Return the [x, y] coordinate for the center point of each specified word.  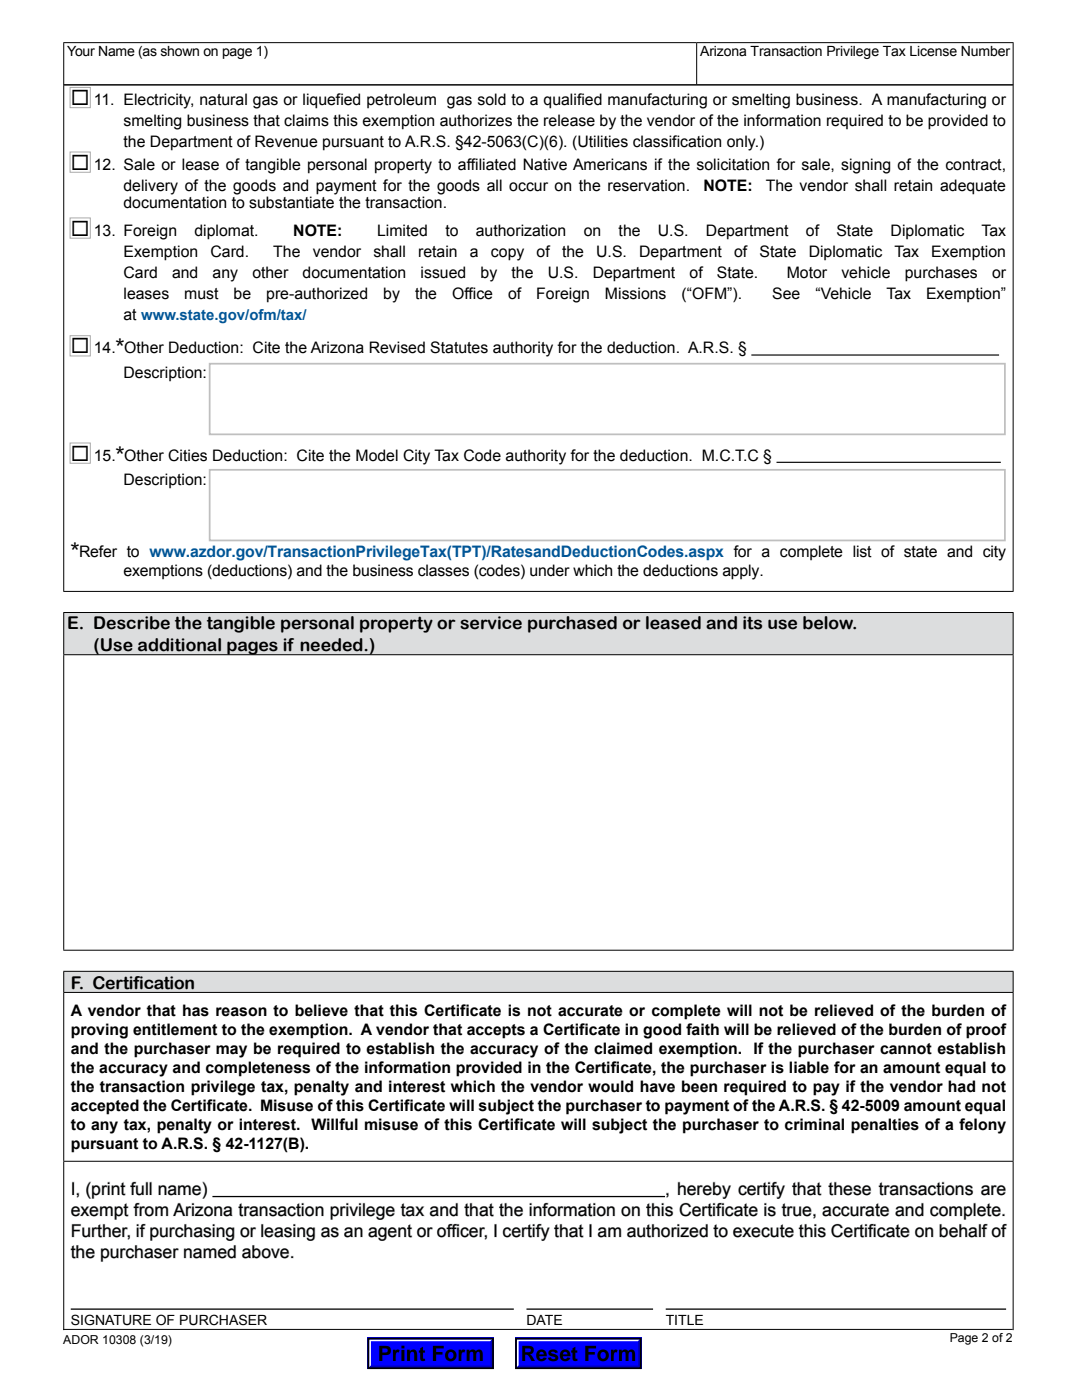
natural [223, 99]
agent [390, 1232]
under [550, 570]
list [862, 551]
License [933, 51]
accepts [496, 1031]
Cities [187, 455]
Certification [143, 983]
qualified [572, 101]
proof [986, 1031]
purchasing [192, 1232]
